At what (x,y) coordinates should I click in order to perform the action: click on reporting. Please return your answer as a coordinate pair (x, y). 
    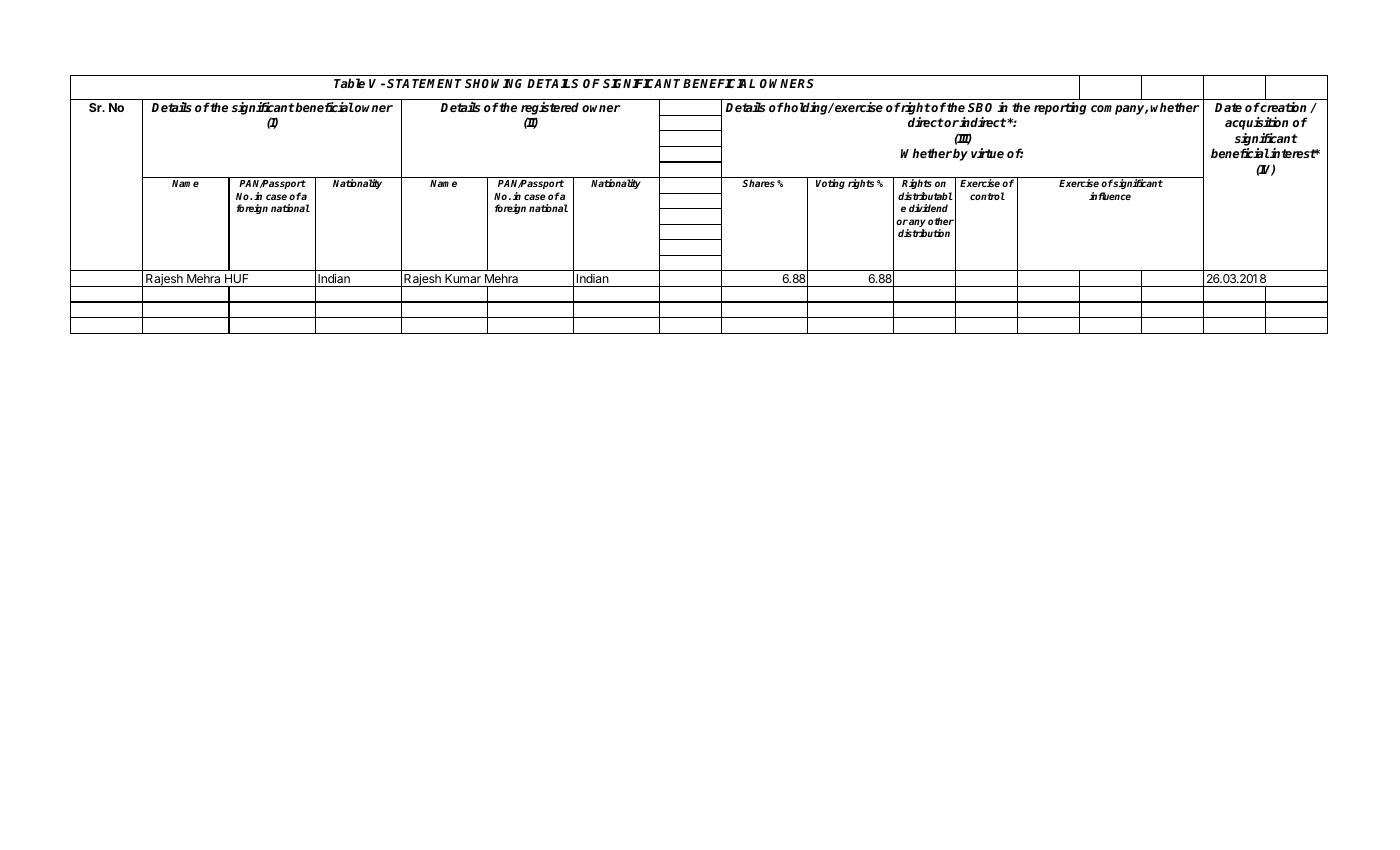
    Looking at the image, I should click on (1060, 108).
